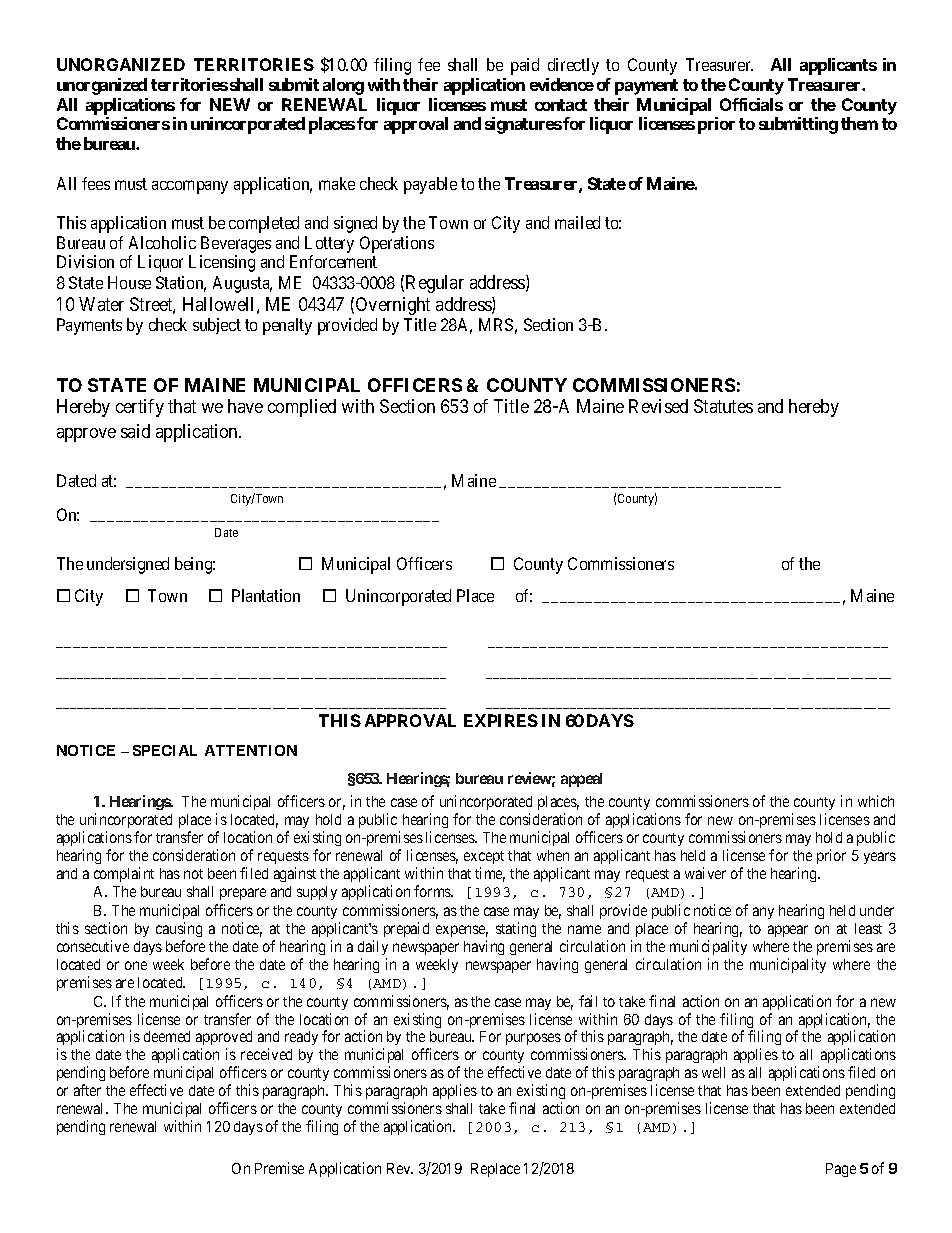 Image resolution: width=952 pixels, height=1233 pixels. Describe the element at coordinates (87, 1090) in the screenshot. I see `after` at that location.
